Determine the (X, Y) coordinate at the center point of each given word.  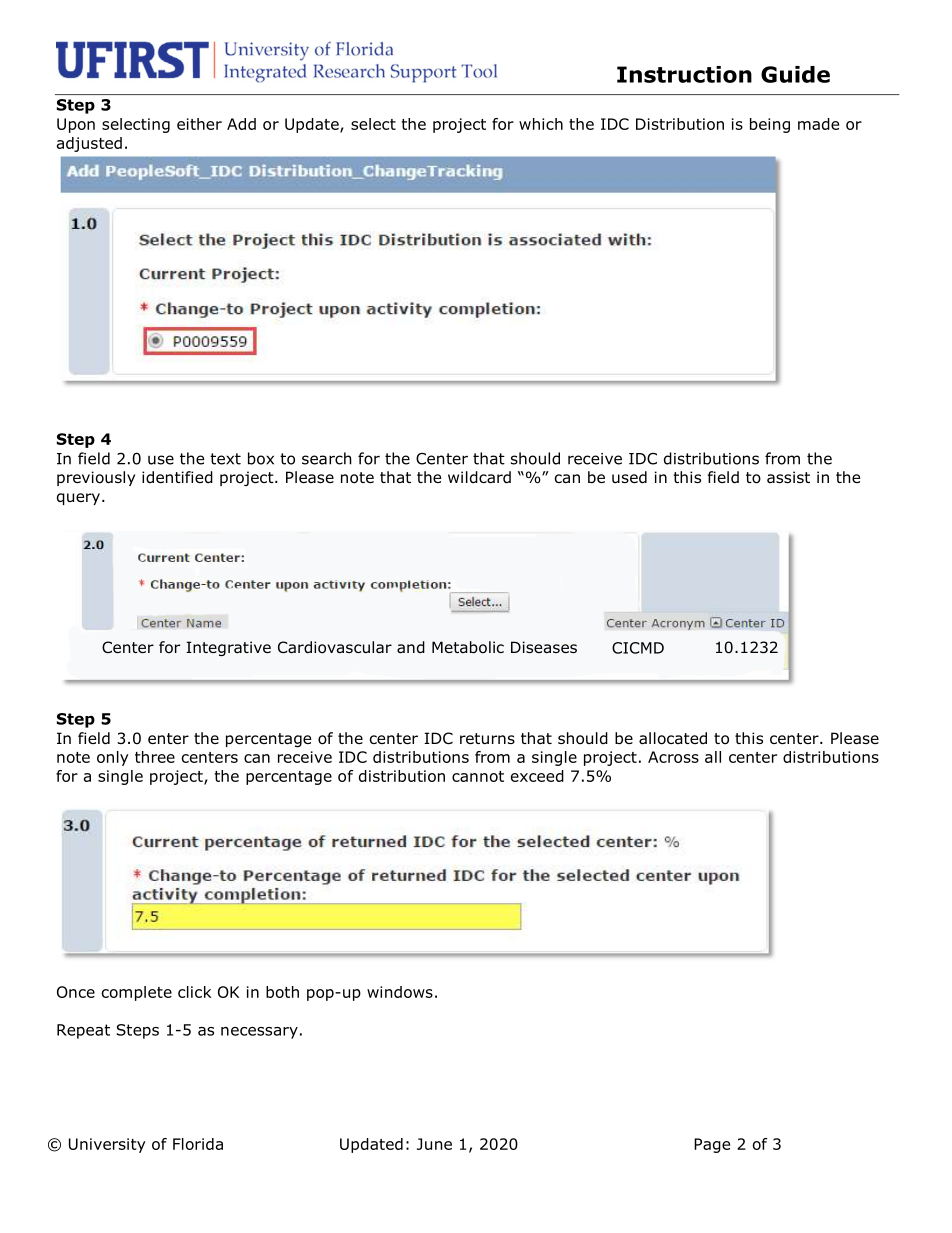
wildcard (479, 477)
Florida (198, 1144)
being (770, 125)
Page (712, 1145)
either (199, 124)
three (155, 757)
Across (673, 757)
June (434, 1144)
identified (177, 477)
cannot (478, 776)
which (541, 124)
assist (788, 477)
